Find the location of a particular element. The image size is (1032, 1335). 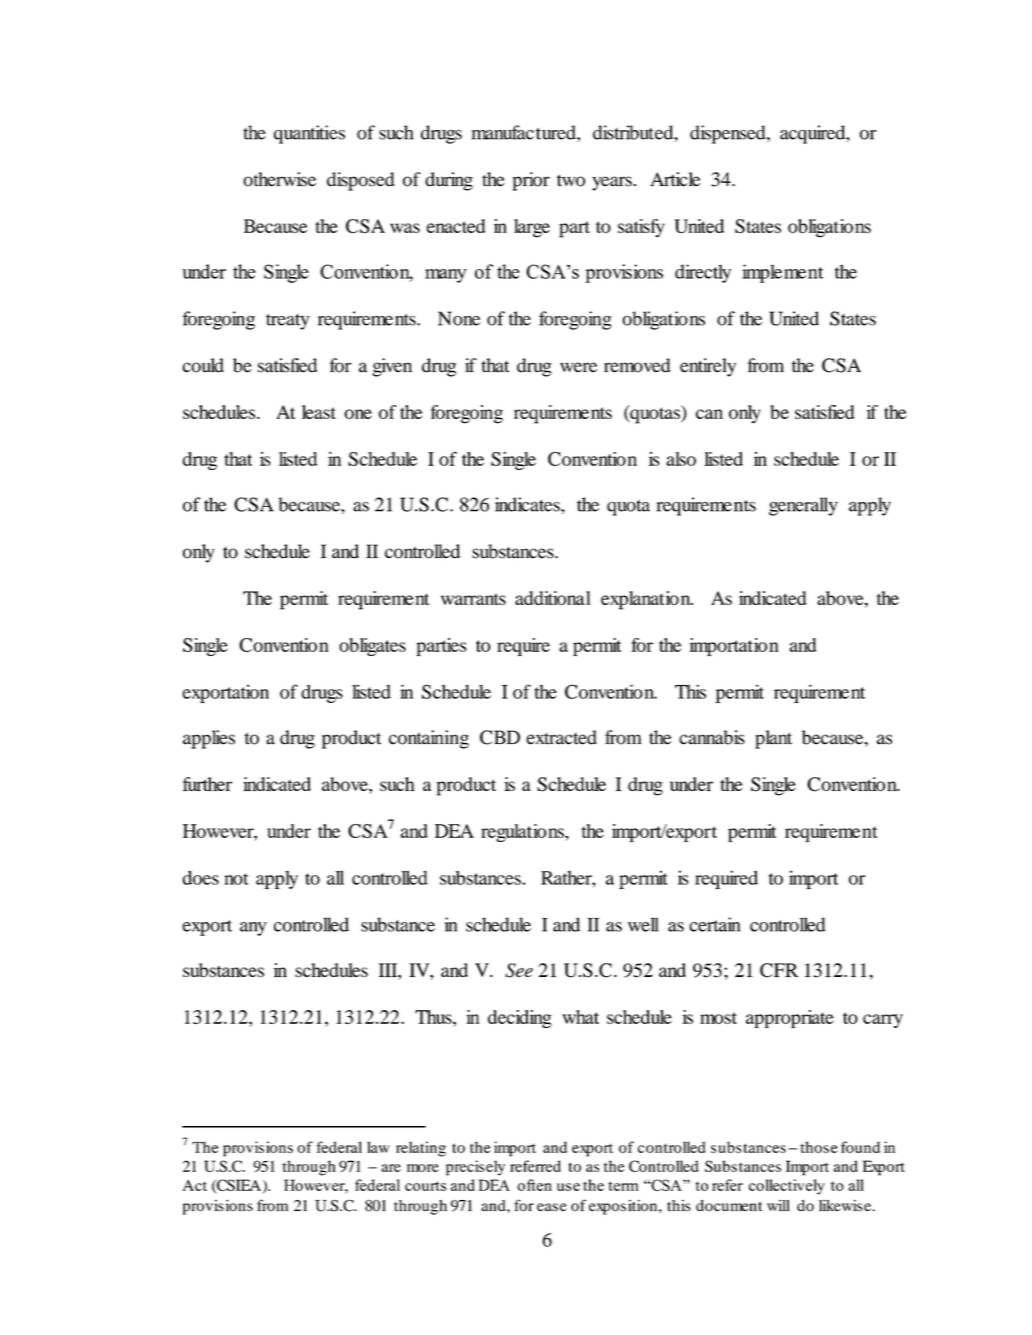

least is located at coordinates (319, 412).
